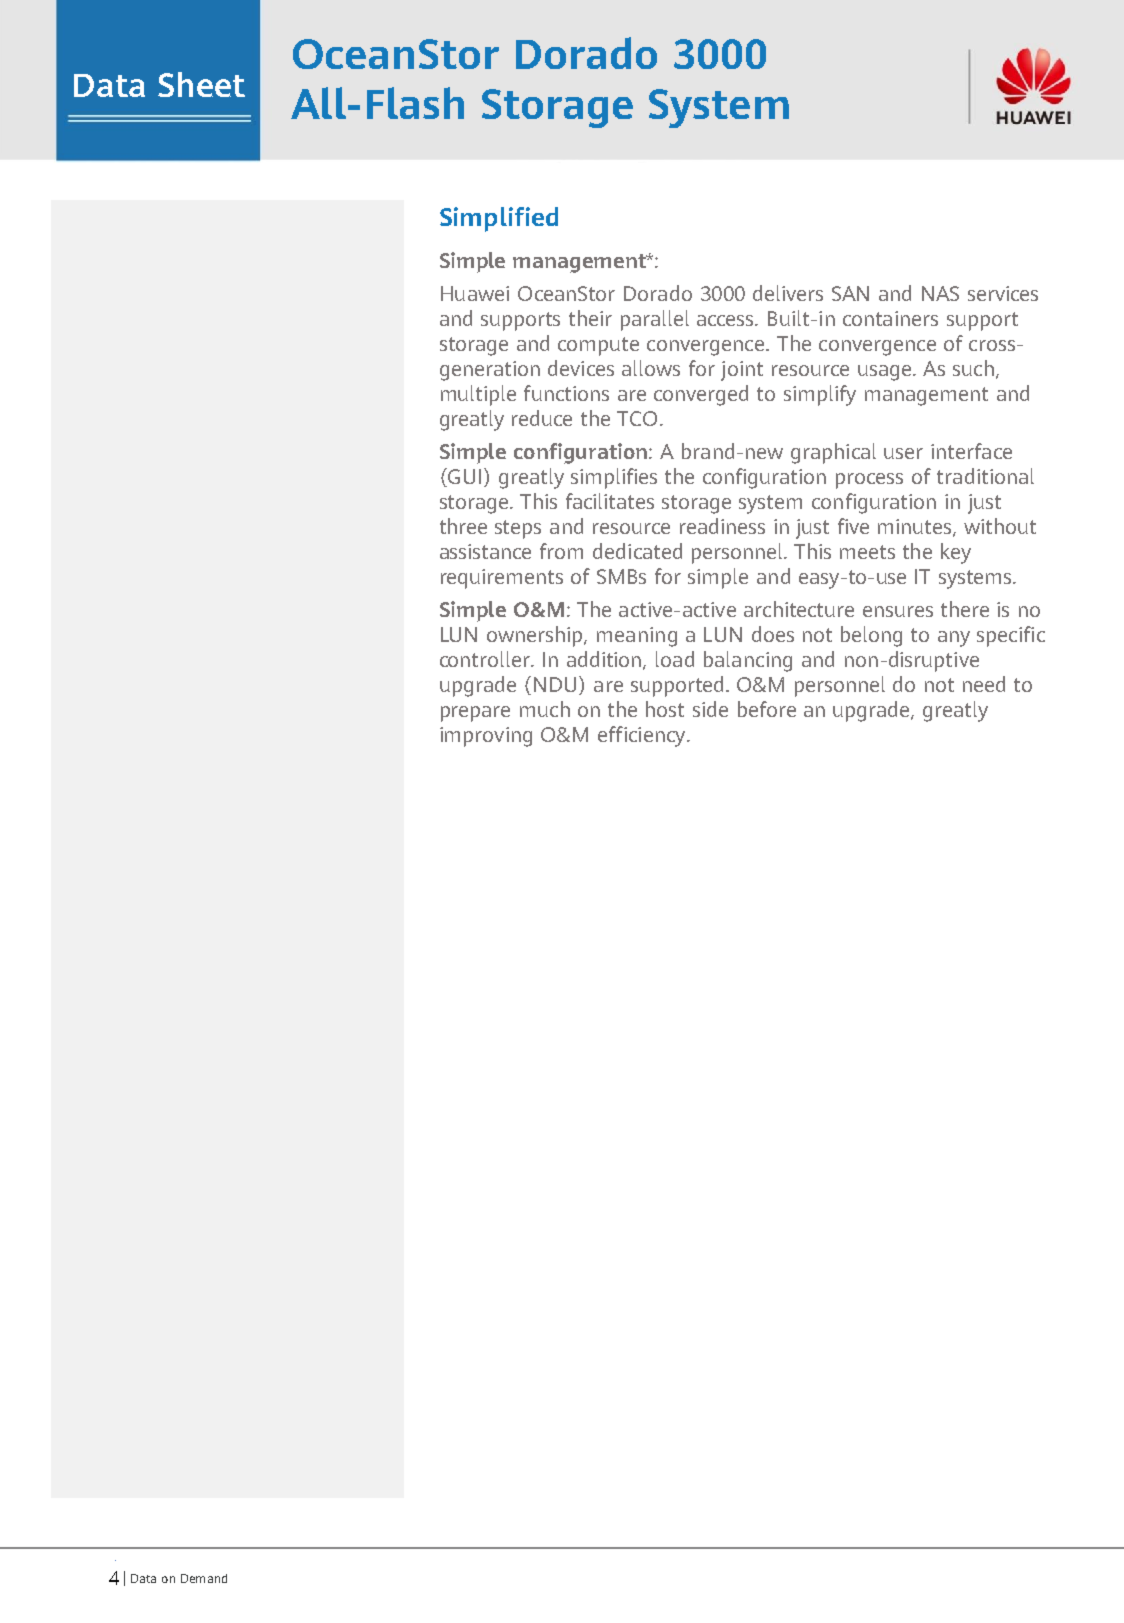 This document has width=1124, height=1623. What do you see at coordinates (710, 709) in the document?
I see `side` at bounding box center [710, 709].
